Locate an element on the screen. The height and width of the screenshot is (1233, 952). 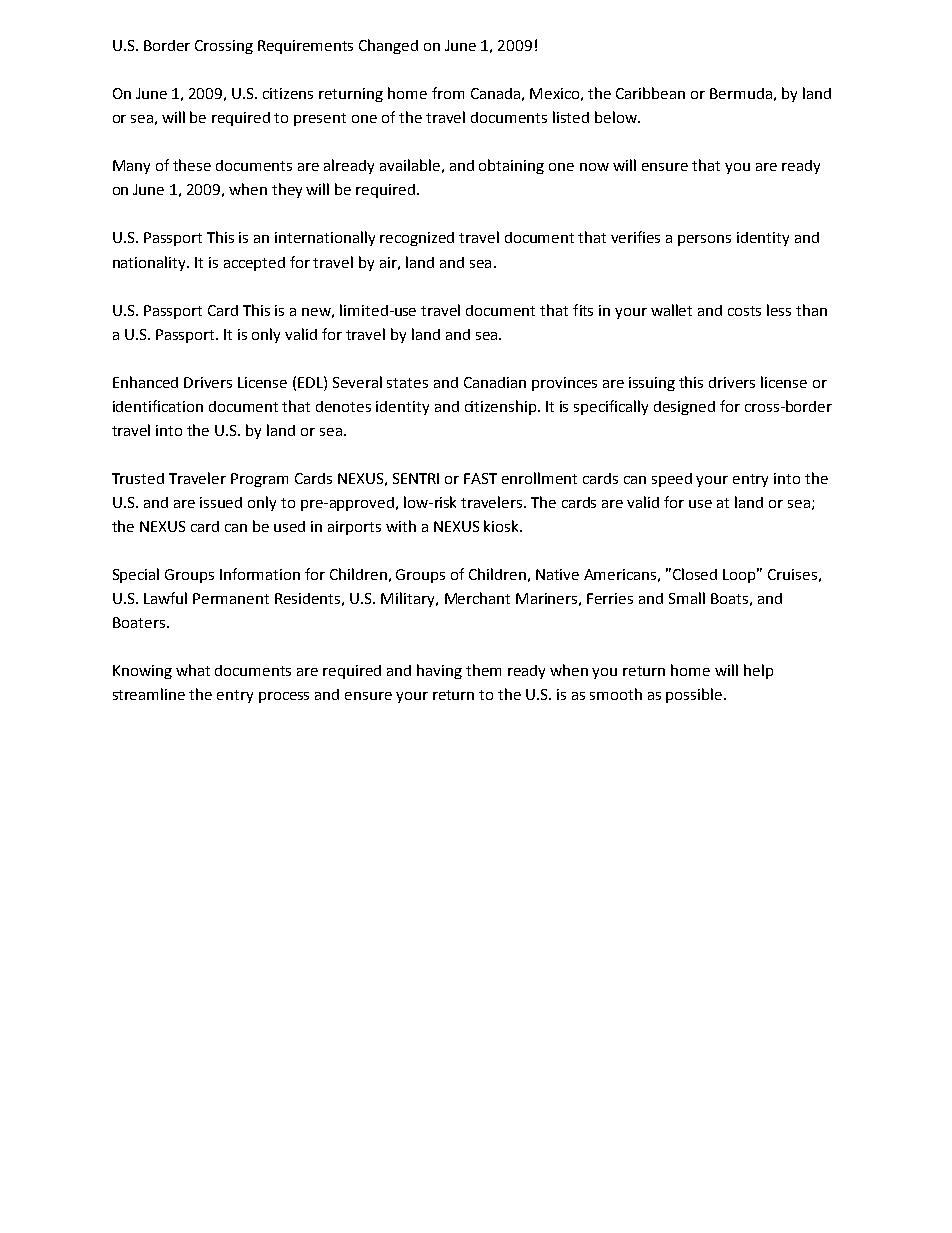
from is located at coordinates (448, 93).
